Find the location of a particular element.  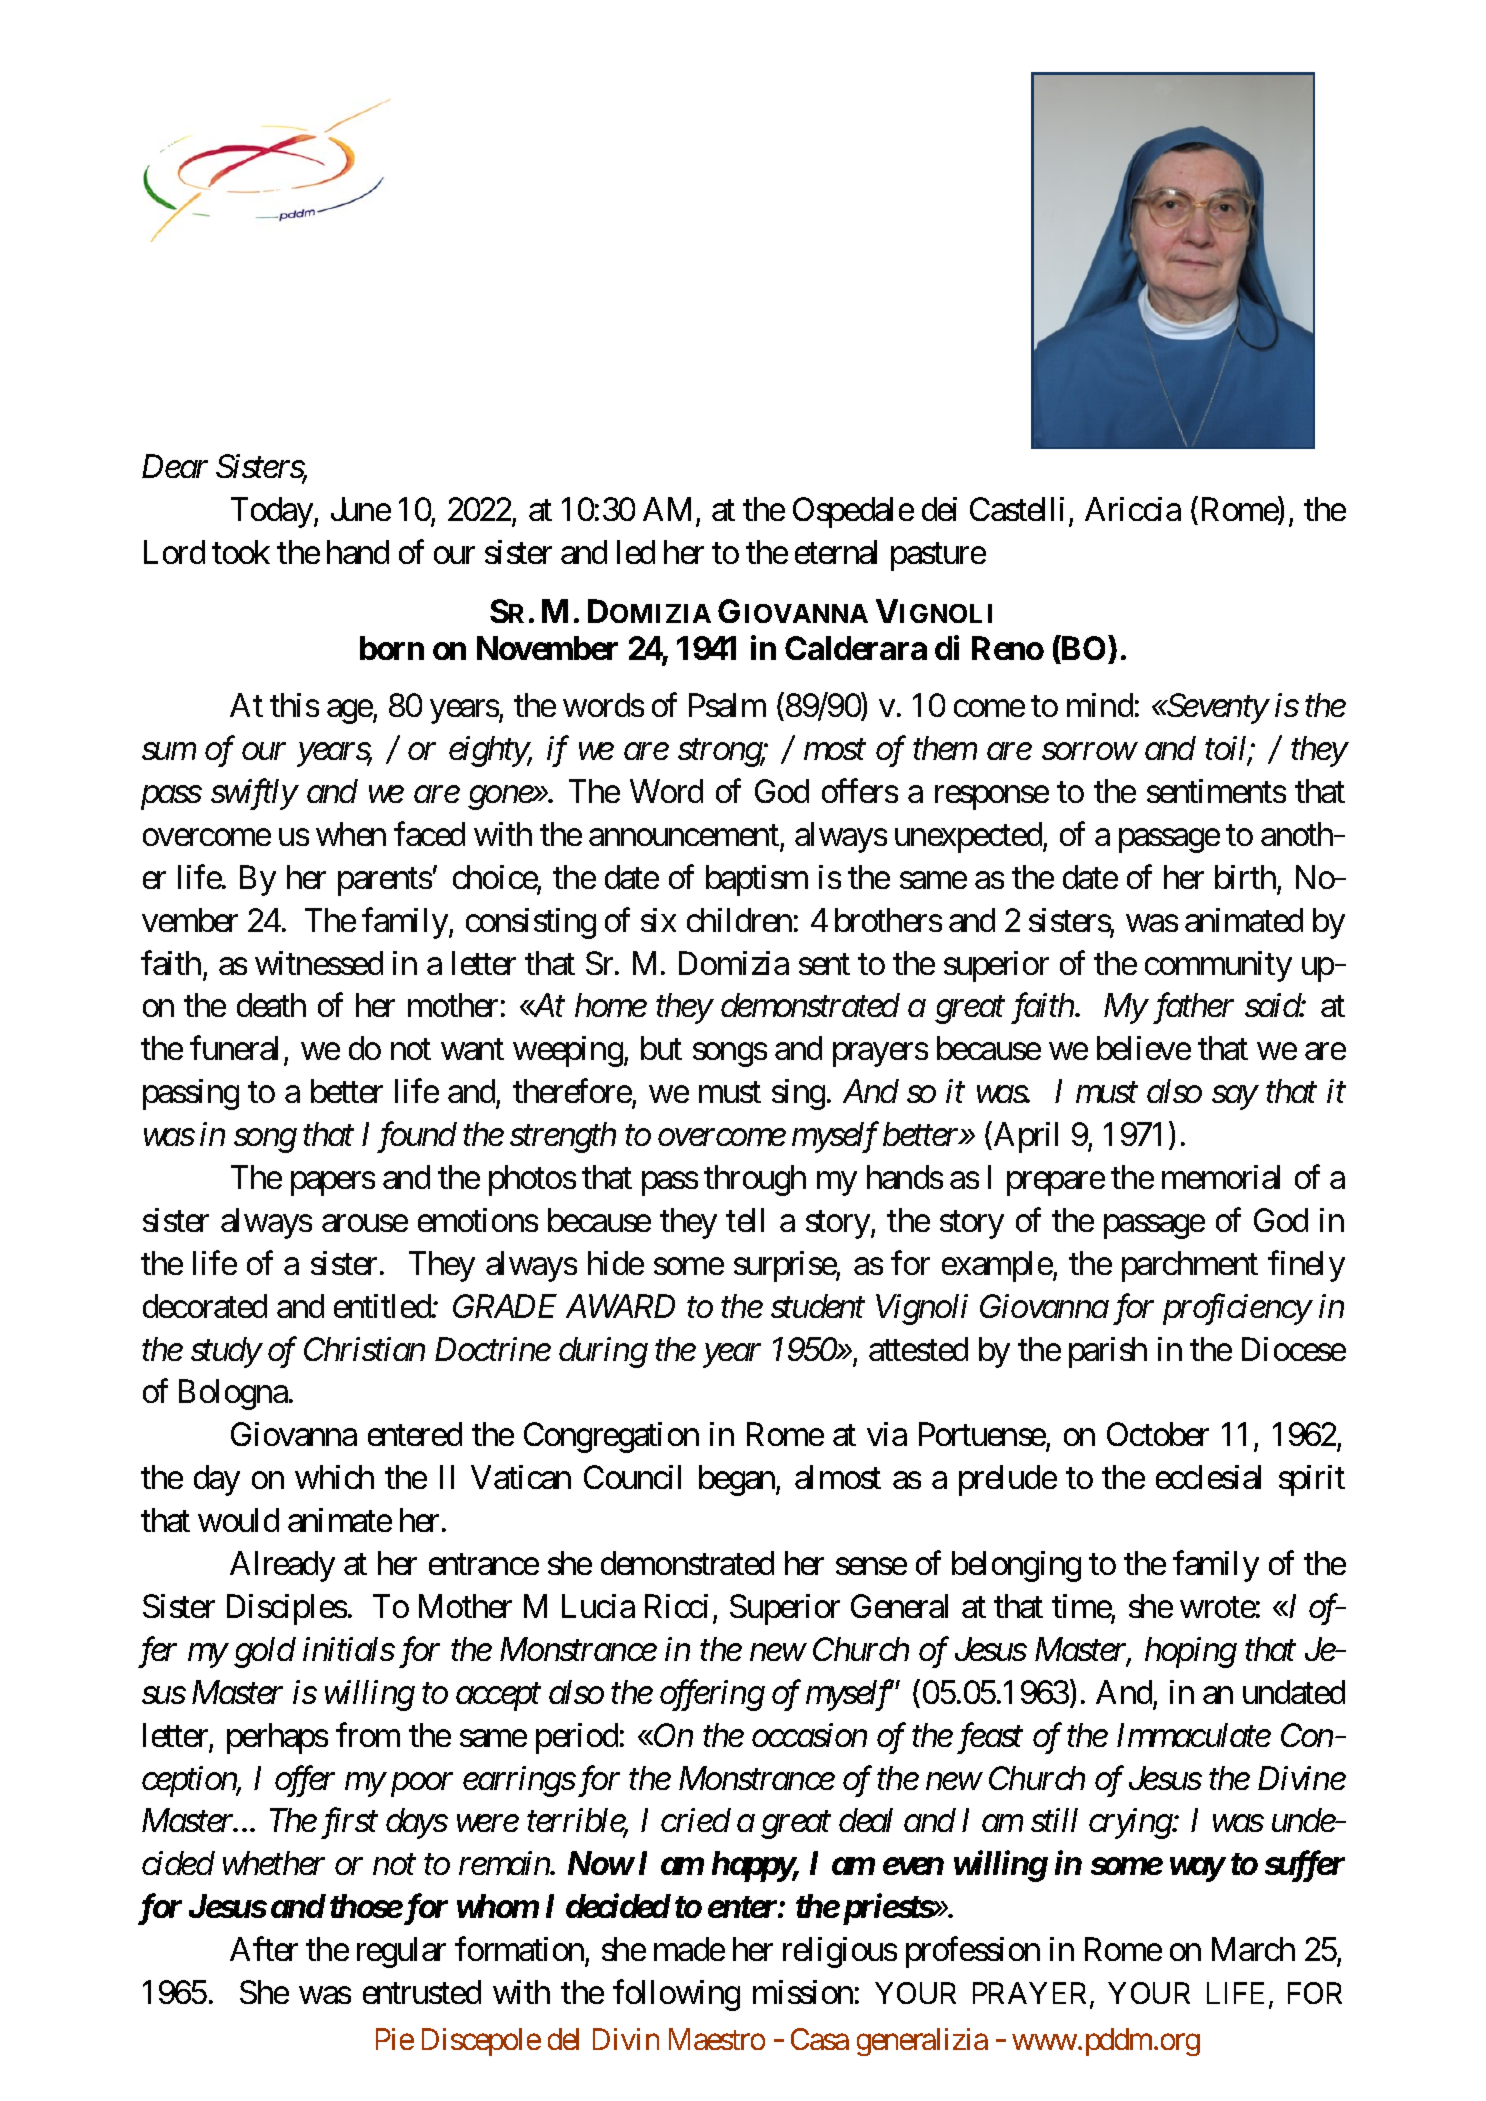

dei is located at coordinates (939, 509).
